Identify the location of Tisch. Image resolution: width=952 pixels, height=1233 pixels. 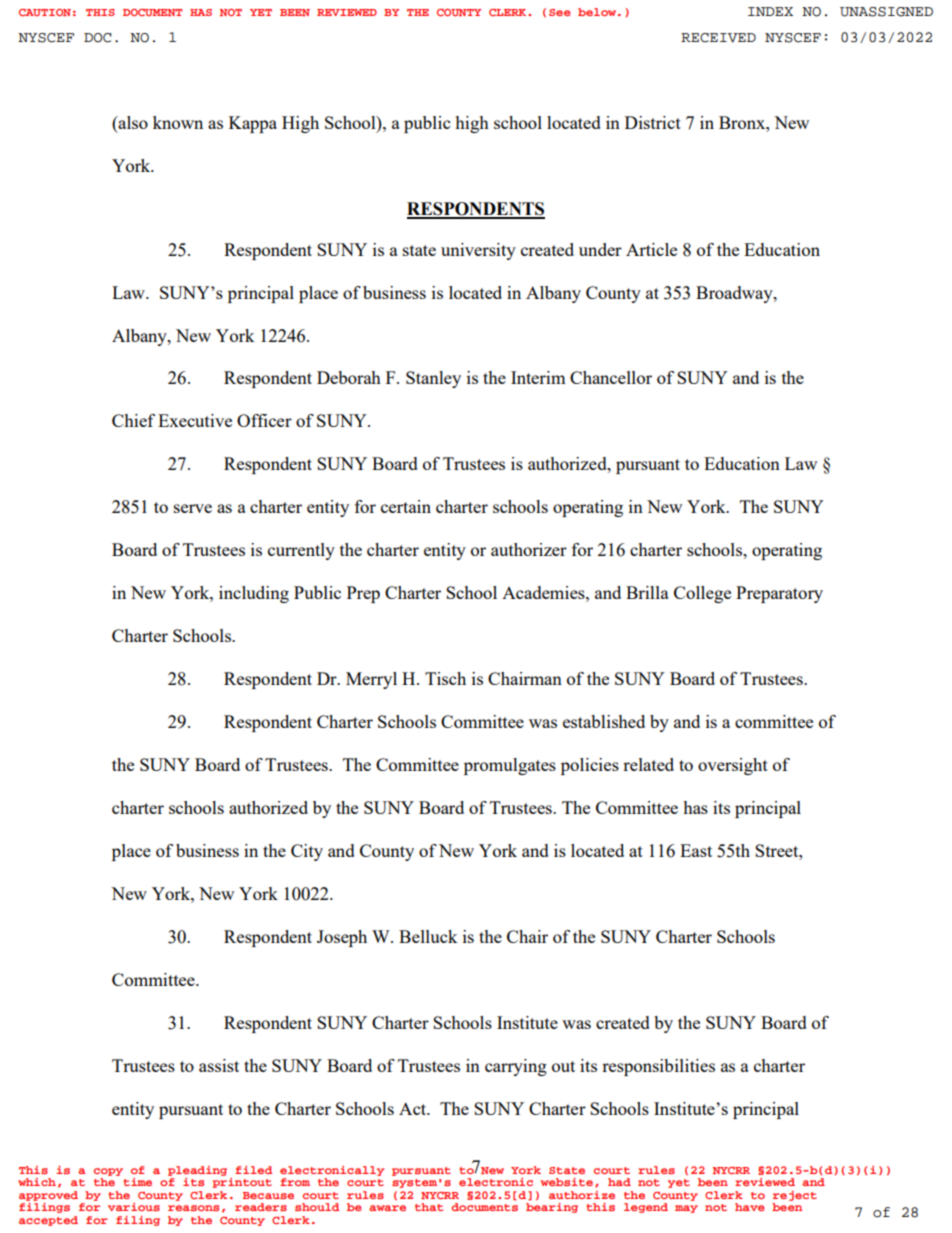
(445, 678).
